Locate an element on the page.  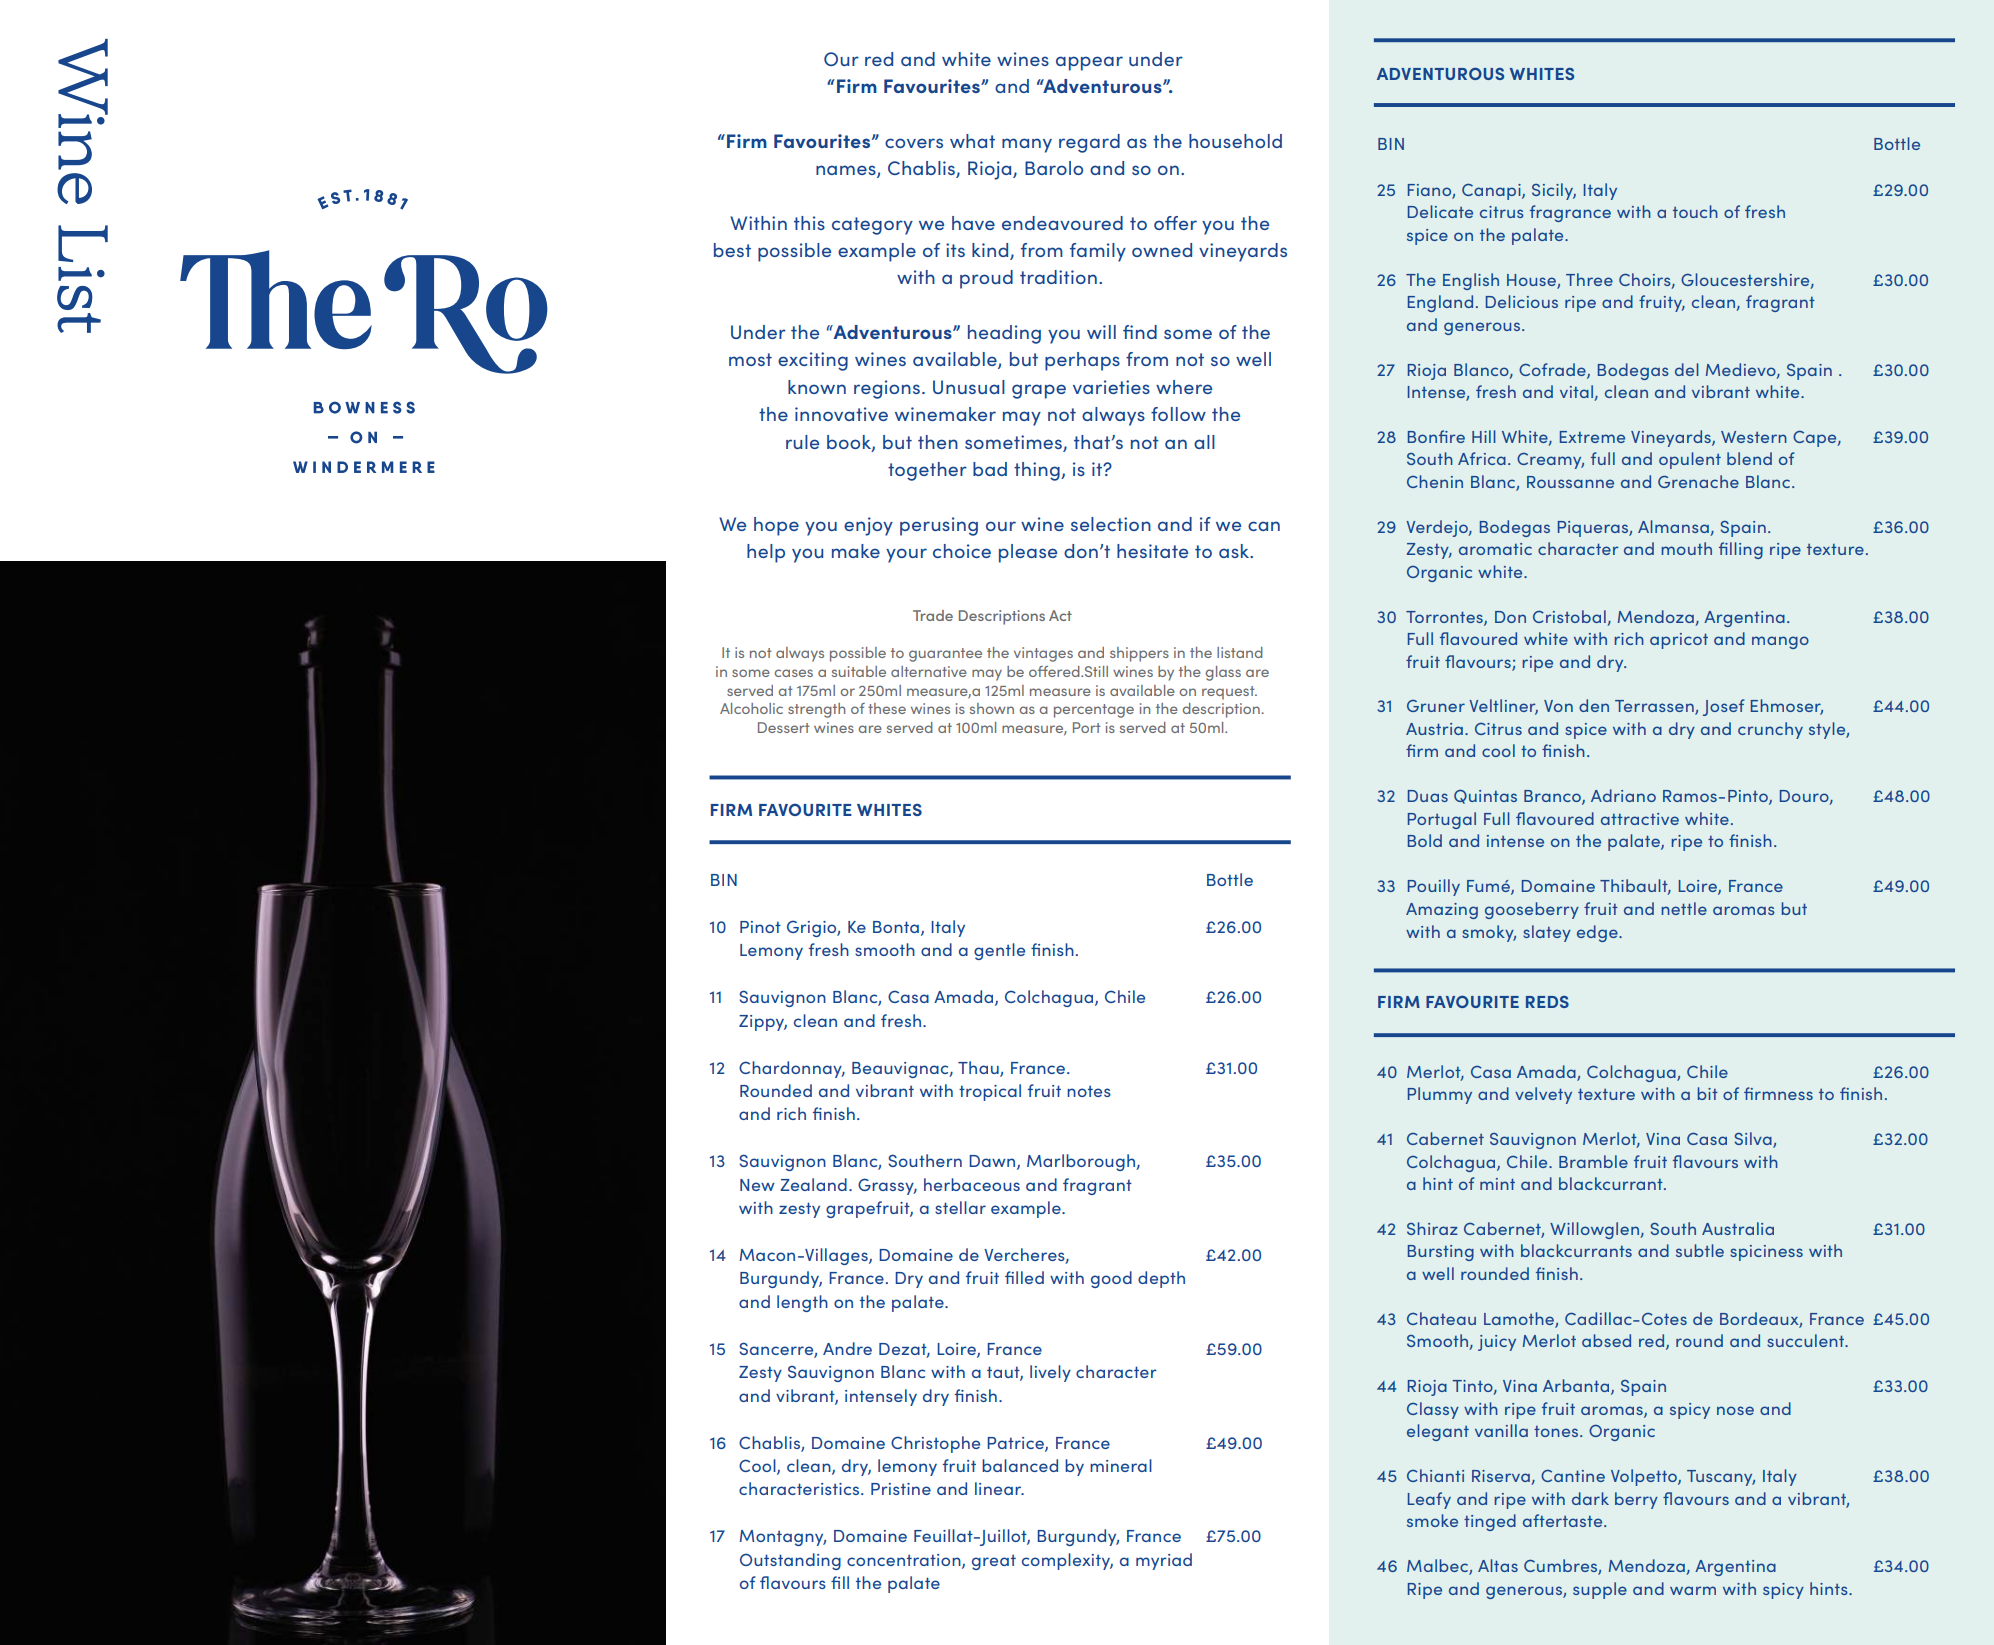
covers is located at coordinates (914, 143).
